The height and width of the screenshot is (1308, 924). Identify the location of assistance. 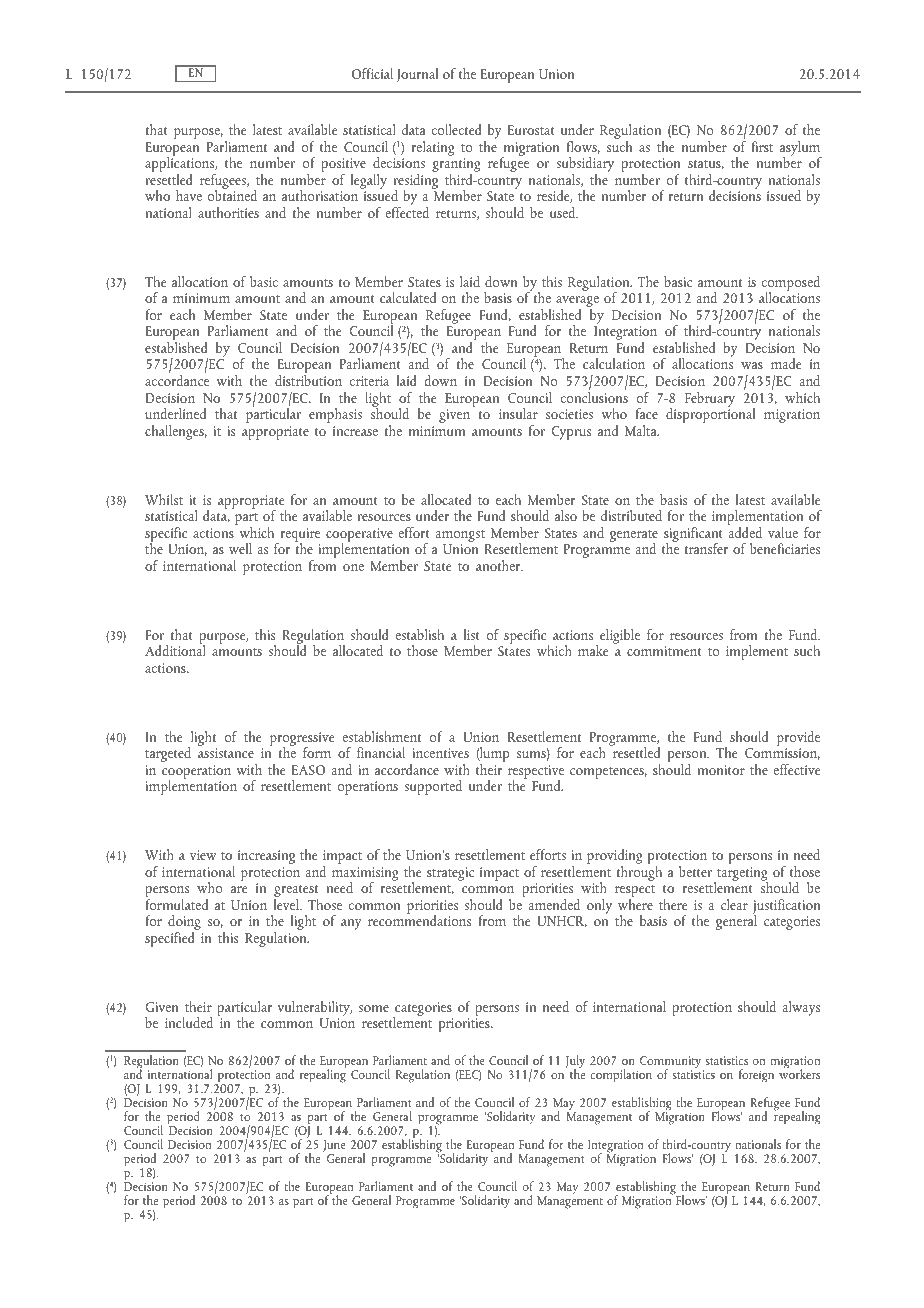
(226, 753).
